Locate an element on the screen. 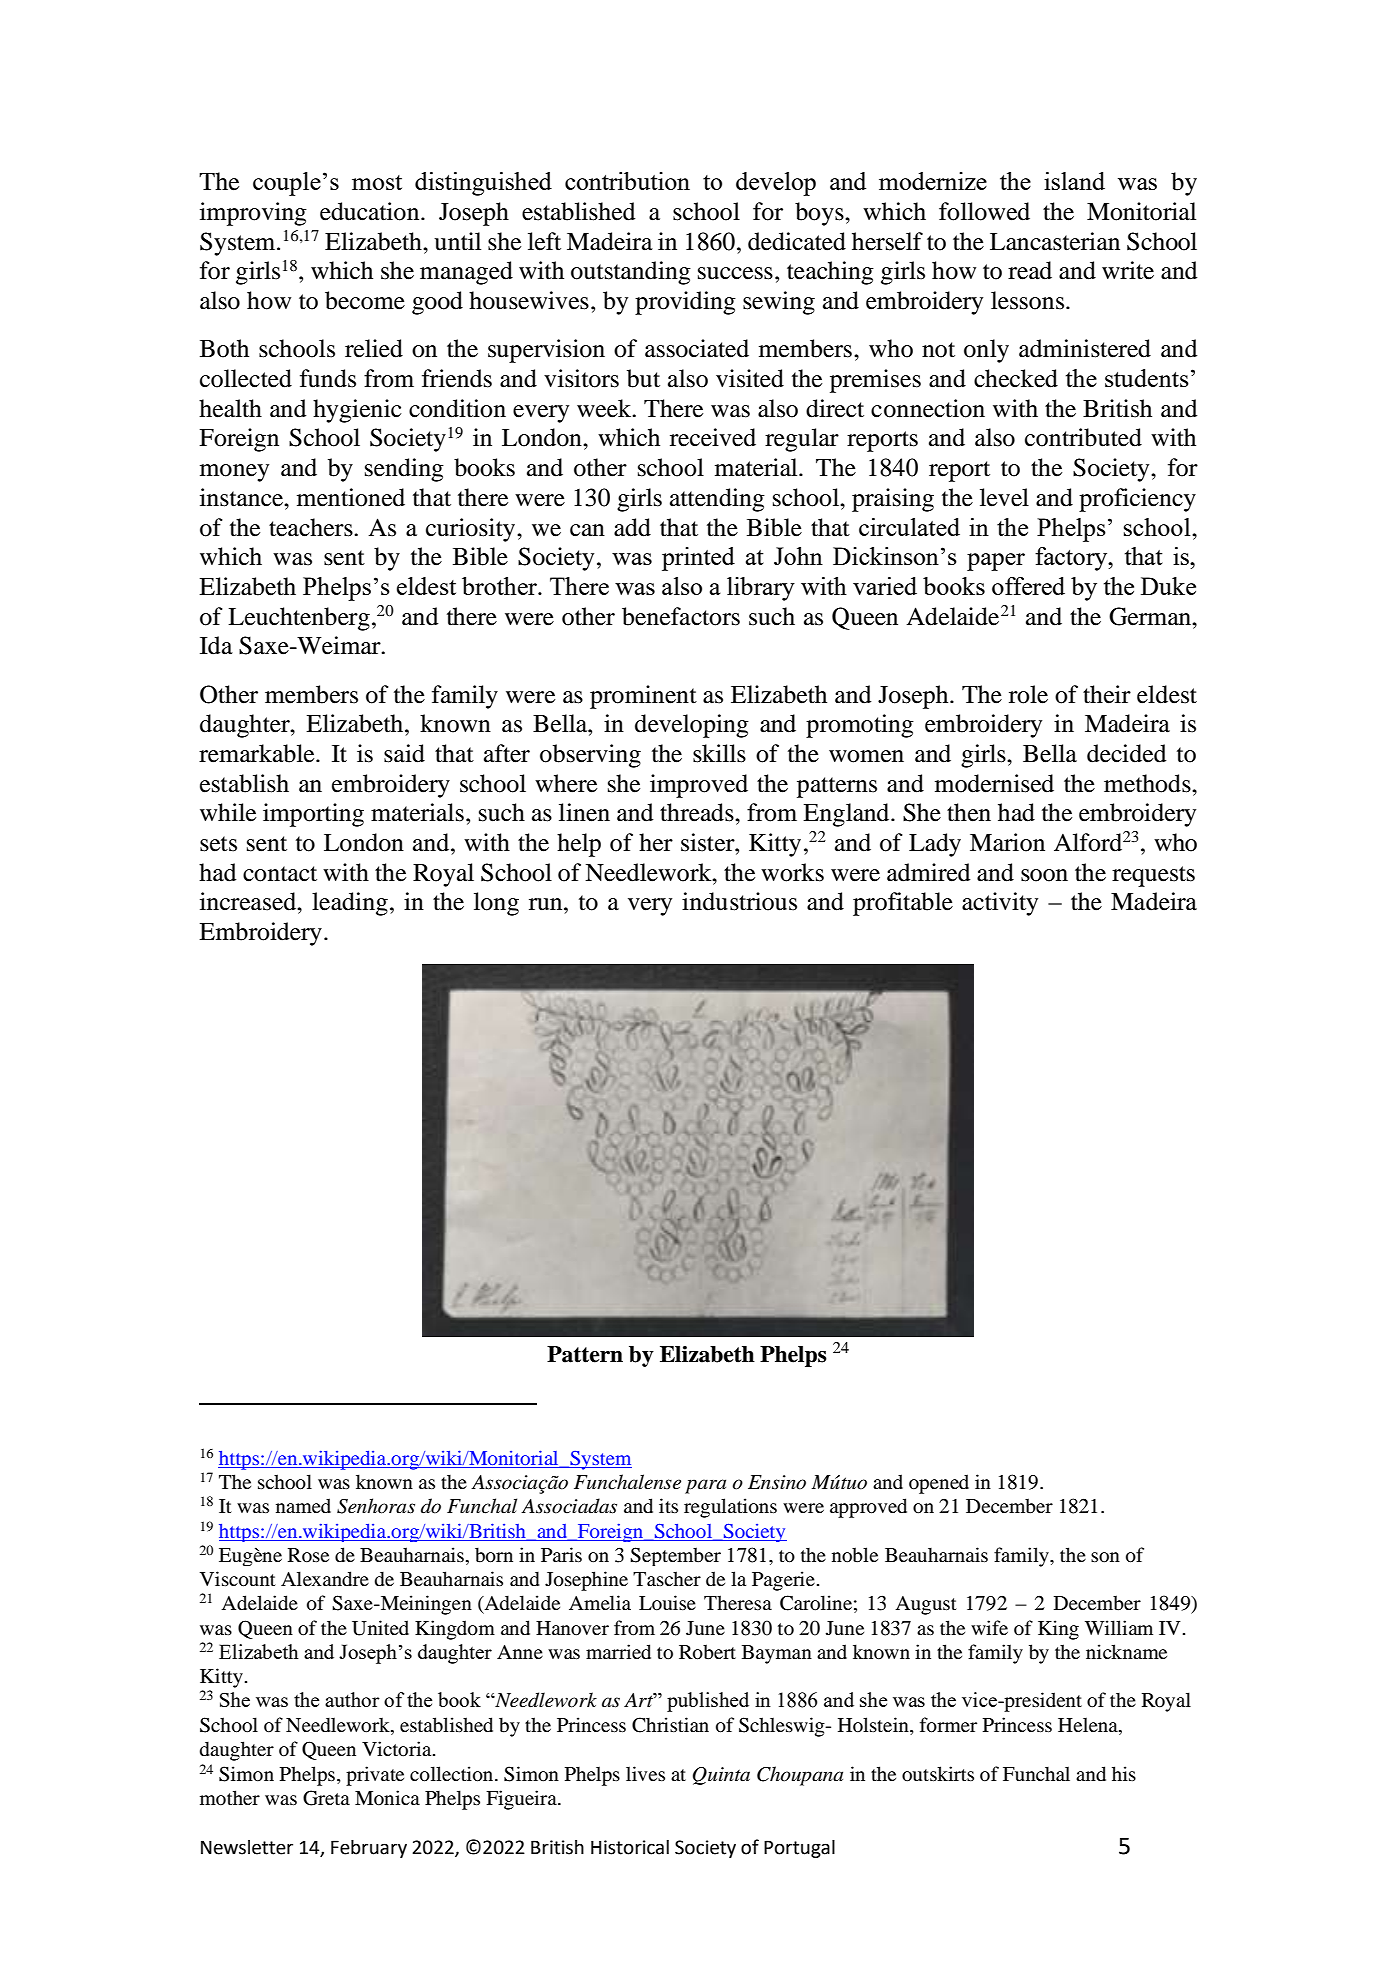  success is located at coordinates (735, 273).
